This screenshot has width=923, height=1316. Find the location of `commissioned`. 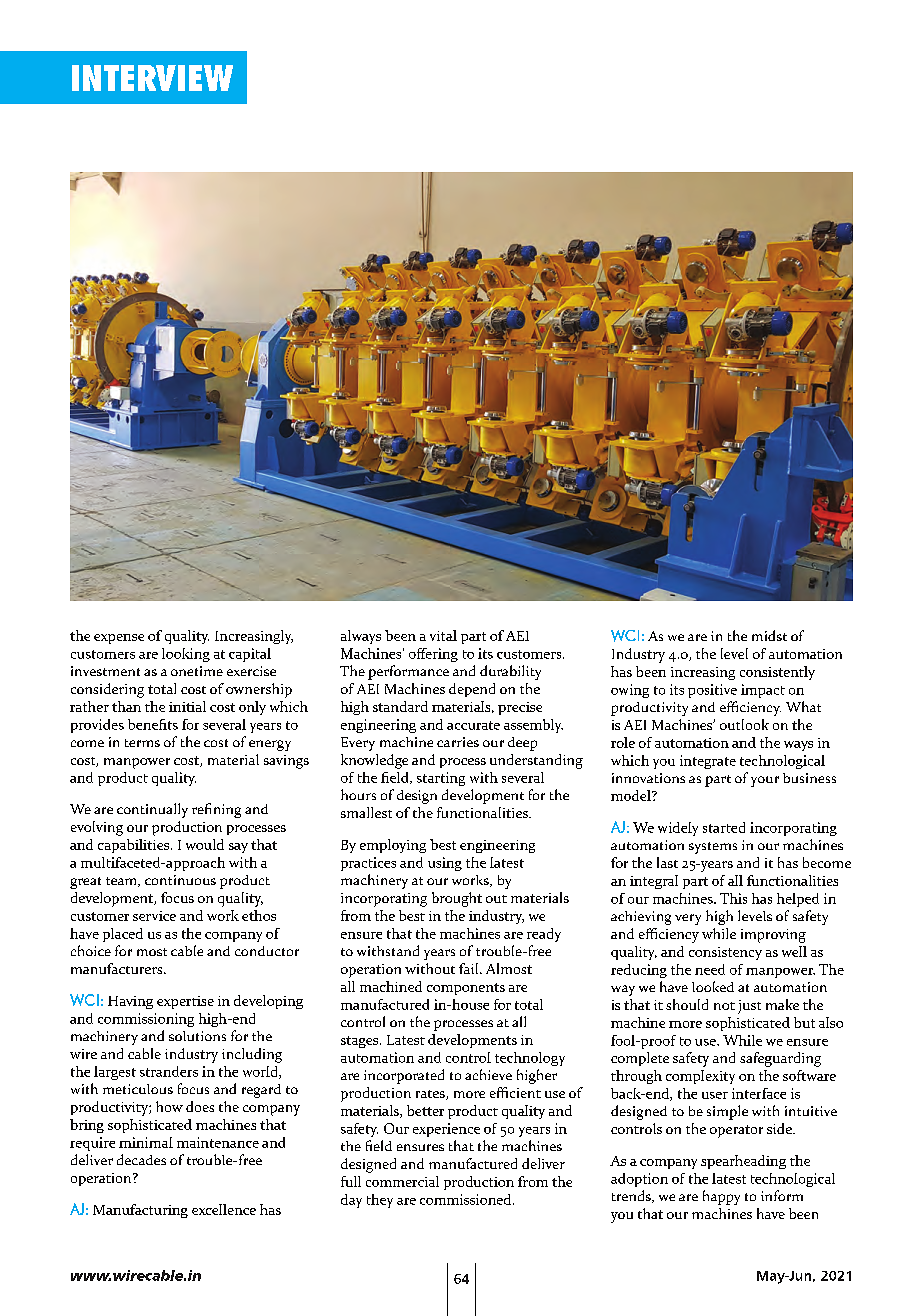

commissioned is located at coordinates (467, 1199).
